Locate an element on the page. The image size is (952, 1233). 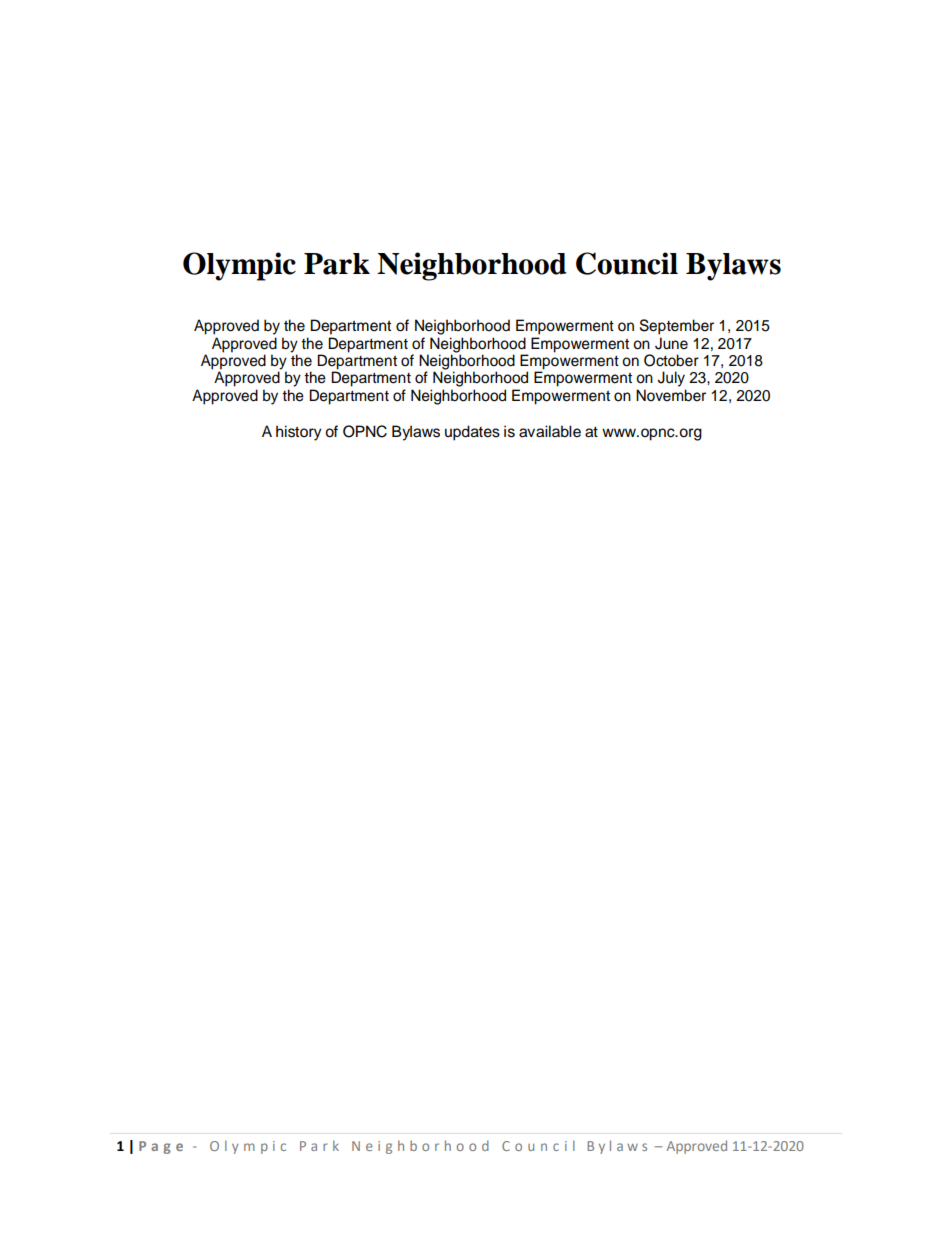
Council is located at coordinates (627, 263).
